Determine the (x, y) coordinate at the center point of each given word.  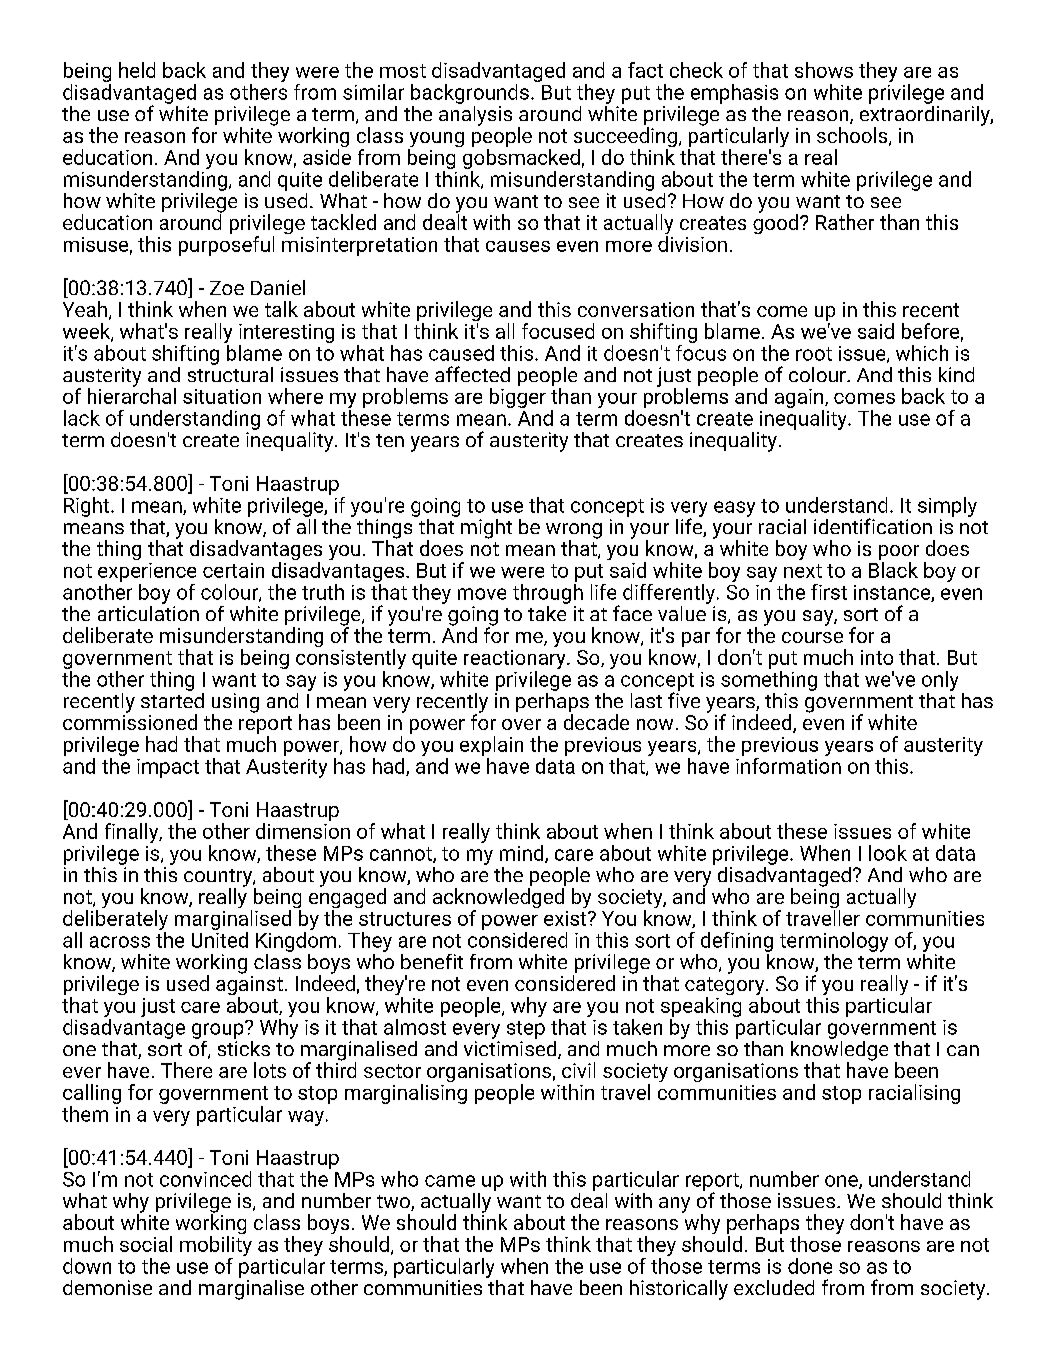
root (814, 354)
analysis (475, 114)
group (219, 1030)
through (548, 594)
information (788, 764)
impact (168, 768)
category (726, 987)
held (137, 70)
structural (230, 373)
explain (491, 746)
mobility (216, 1247)
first (829, 592)
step (526, 1030)
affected (472, 374)
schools (853, 136)
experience (147, 572)
